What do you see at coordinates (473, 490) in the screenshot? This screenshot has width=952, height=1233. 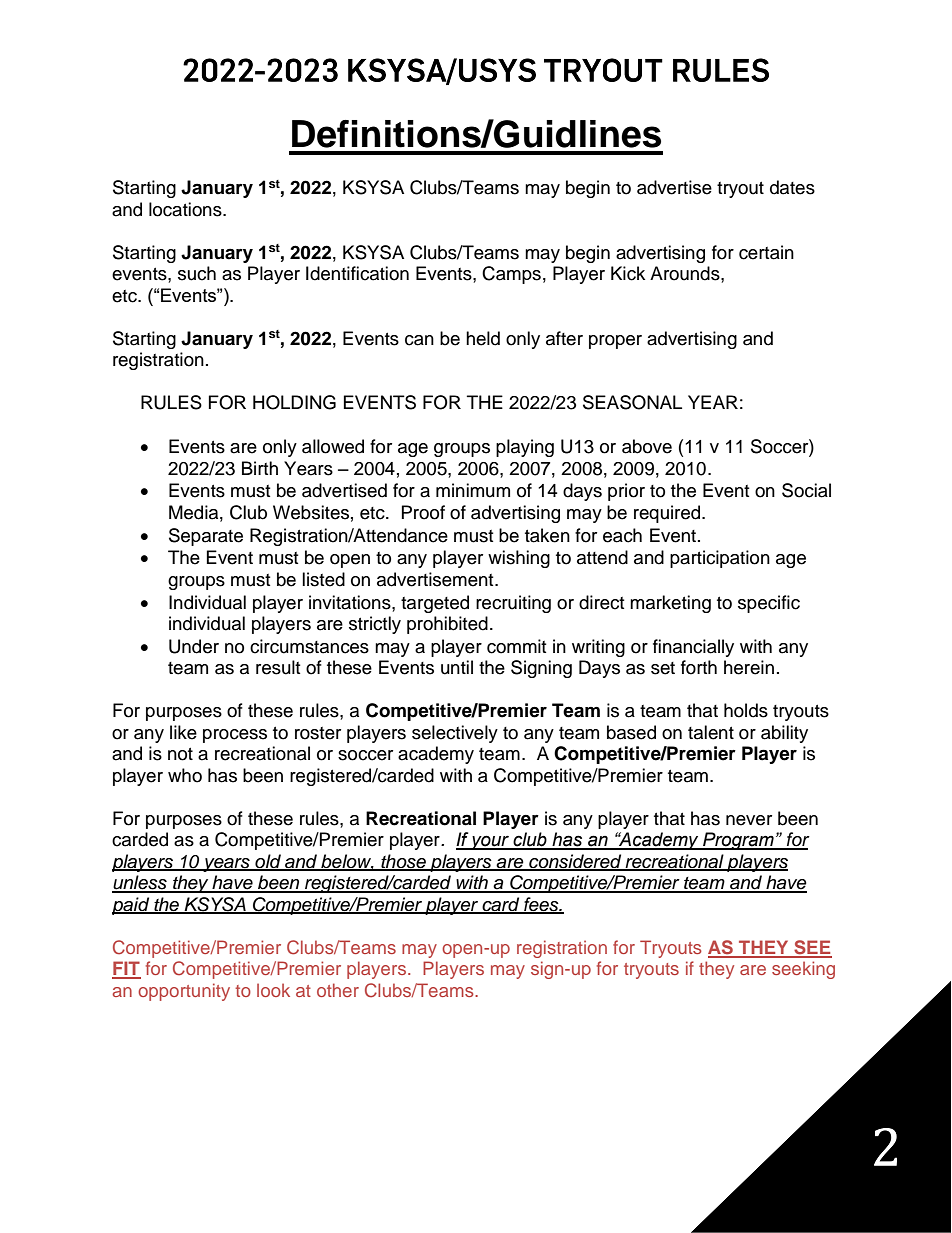 I see `minimum` at bounding box center [473, 490].
